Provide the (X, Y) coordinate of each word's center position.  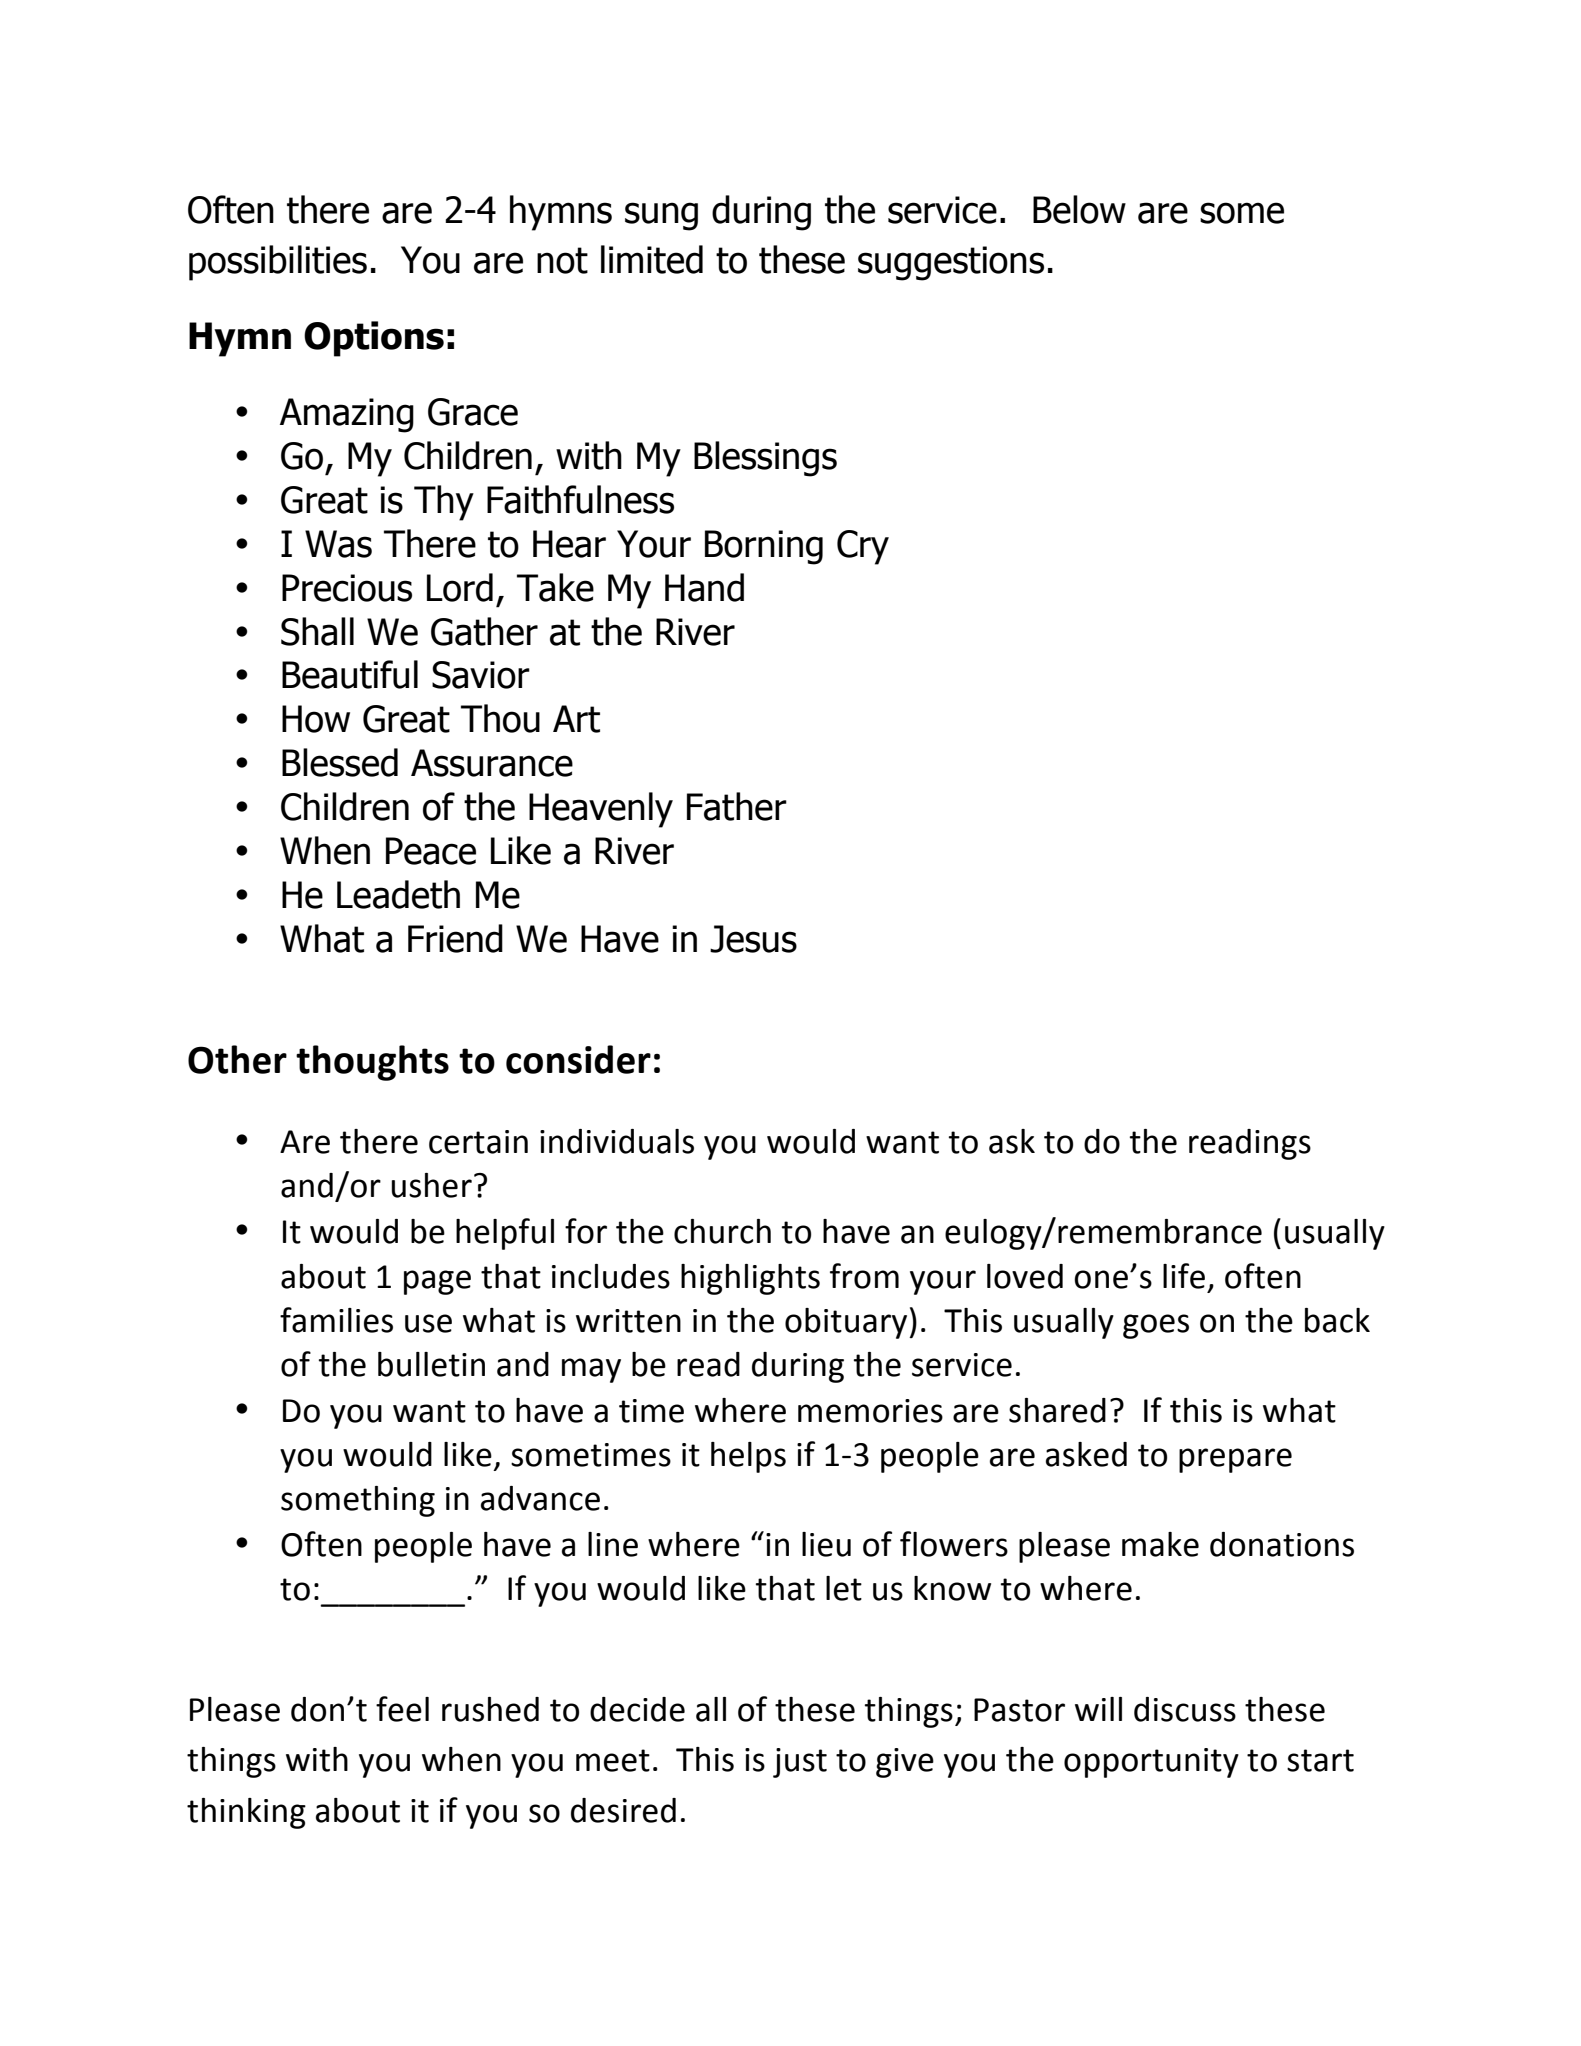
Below (1079, 209)
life (1184, 1276)
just (800, 1763)
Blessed (340, 762)
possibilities (278, 263)
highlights (750, 1279)
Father (737, 806)
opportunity (1151, 1763)
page (437, 1282)
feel (402, 1709)
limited (652, 259)
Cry (863, 547)
